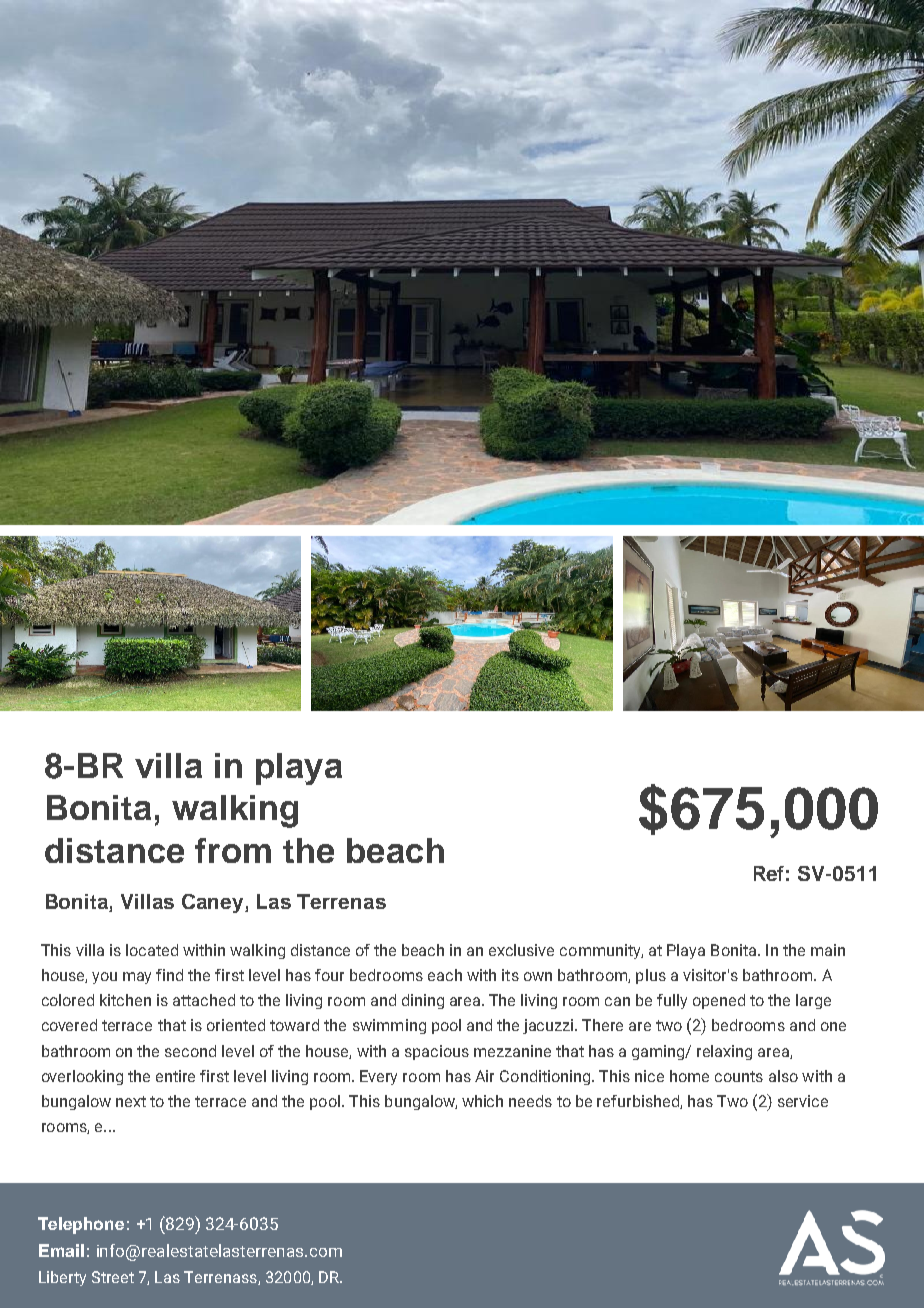  What do you see at coordinates (803, 1101) in the document?
I see `service` at bounding box center [803, 1101].
